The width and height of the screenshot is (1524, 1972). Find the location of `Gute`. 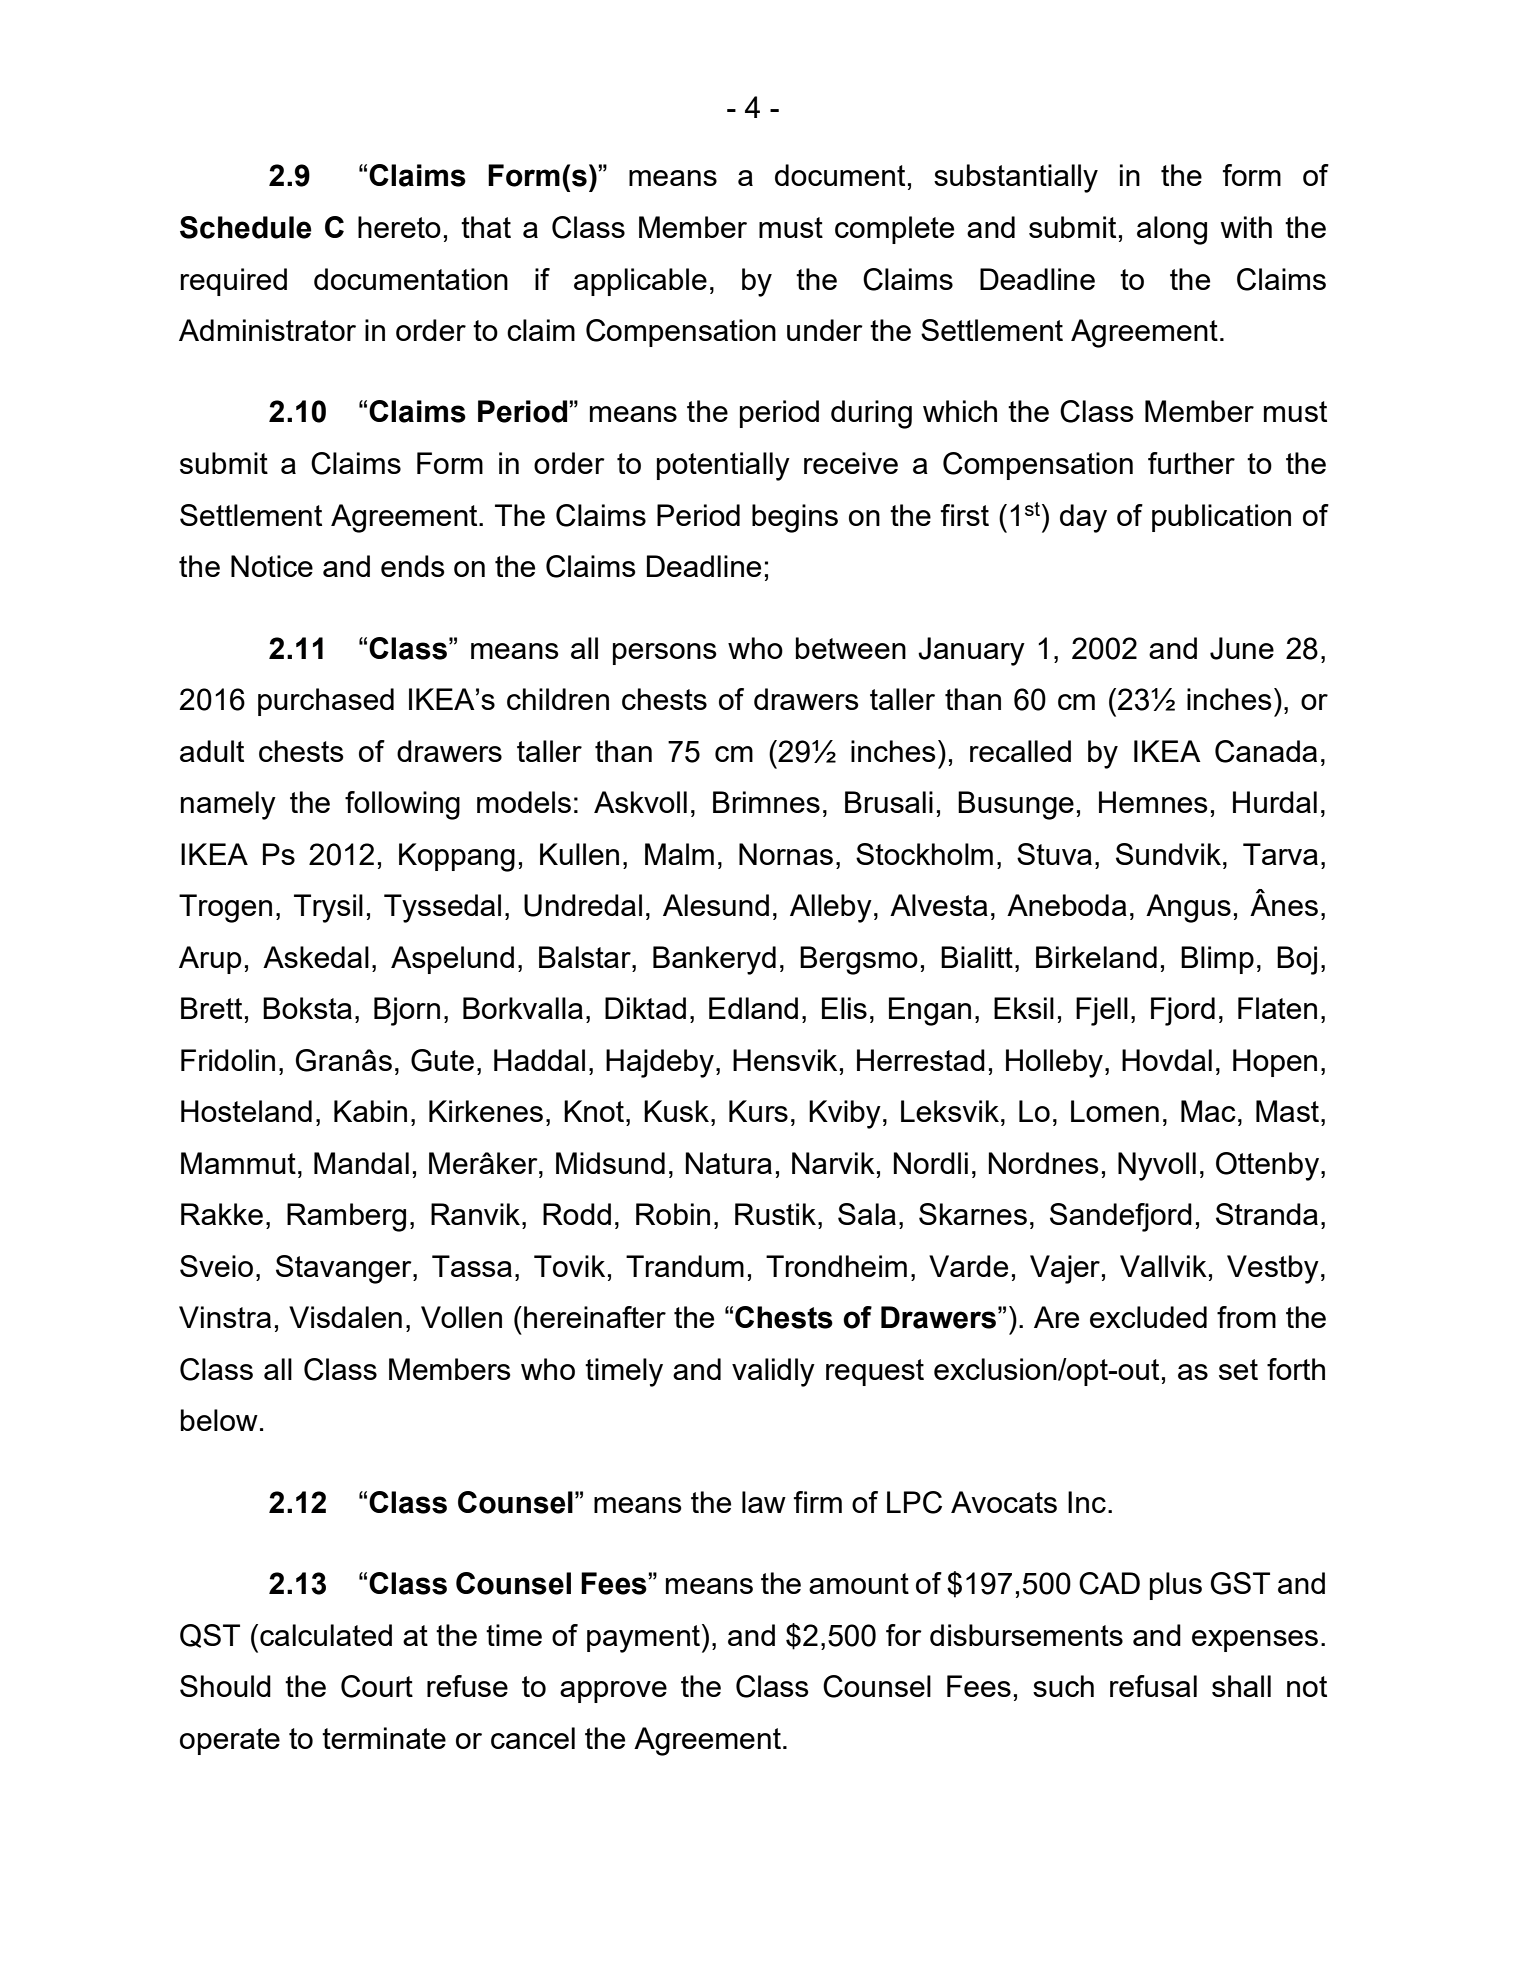

Gute is located at coordinates (442, 1060).
